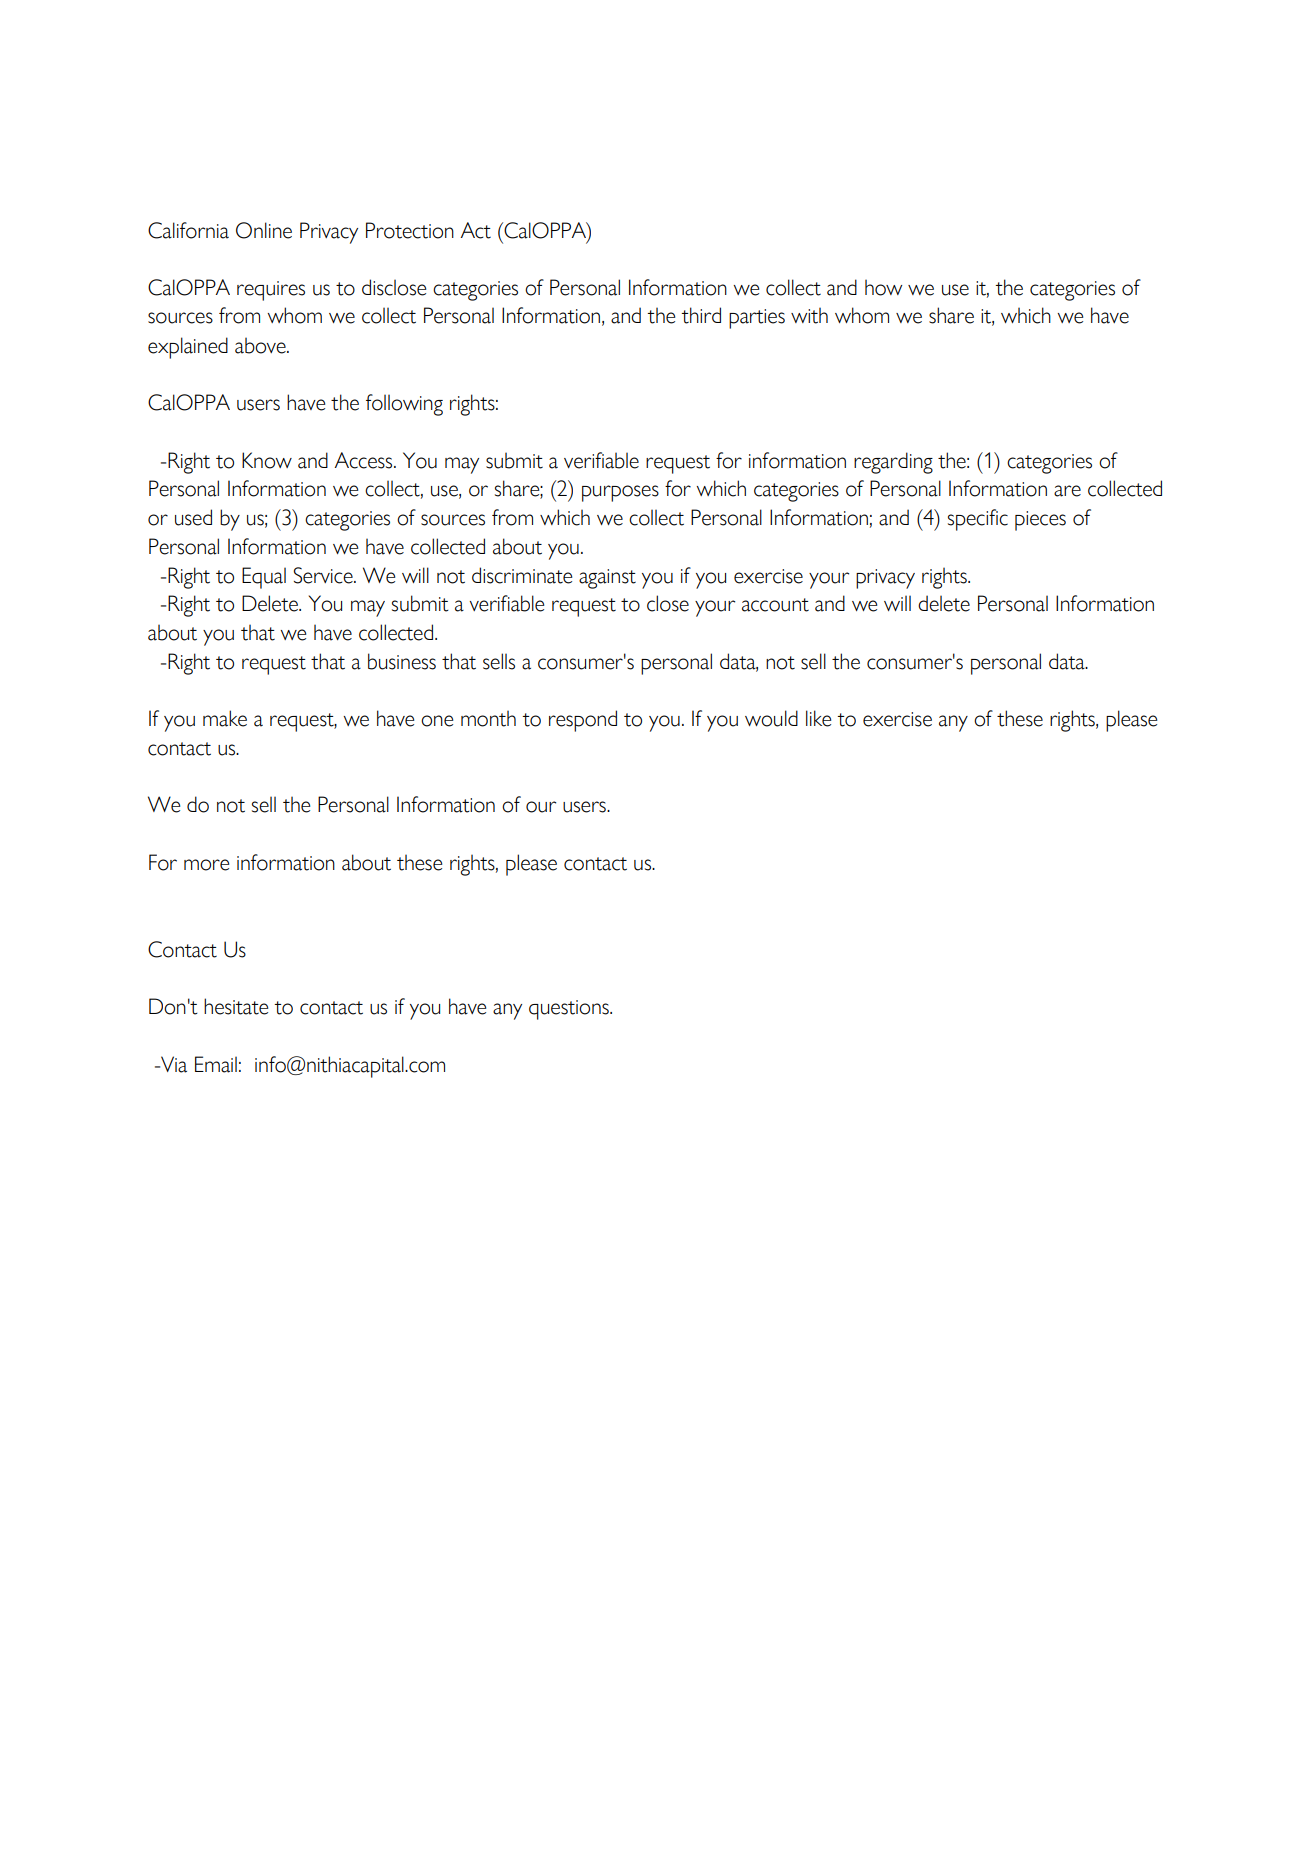  What do you see at coordinates (193, 517) in the screenshot?
I see `used` at bounding box center [193, 517].
